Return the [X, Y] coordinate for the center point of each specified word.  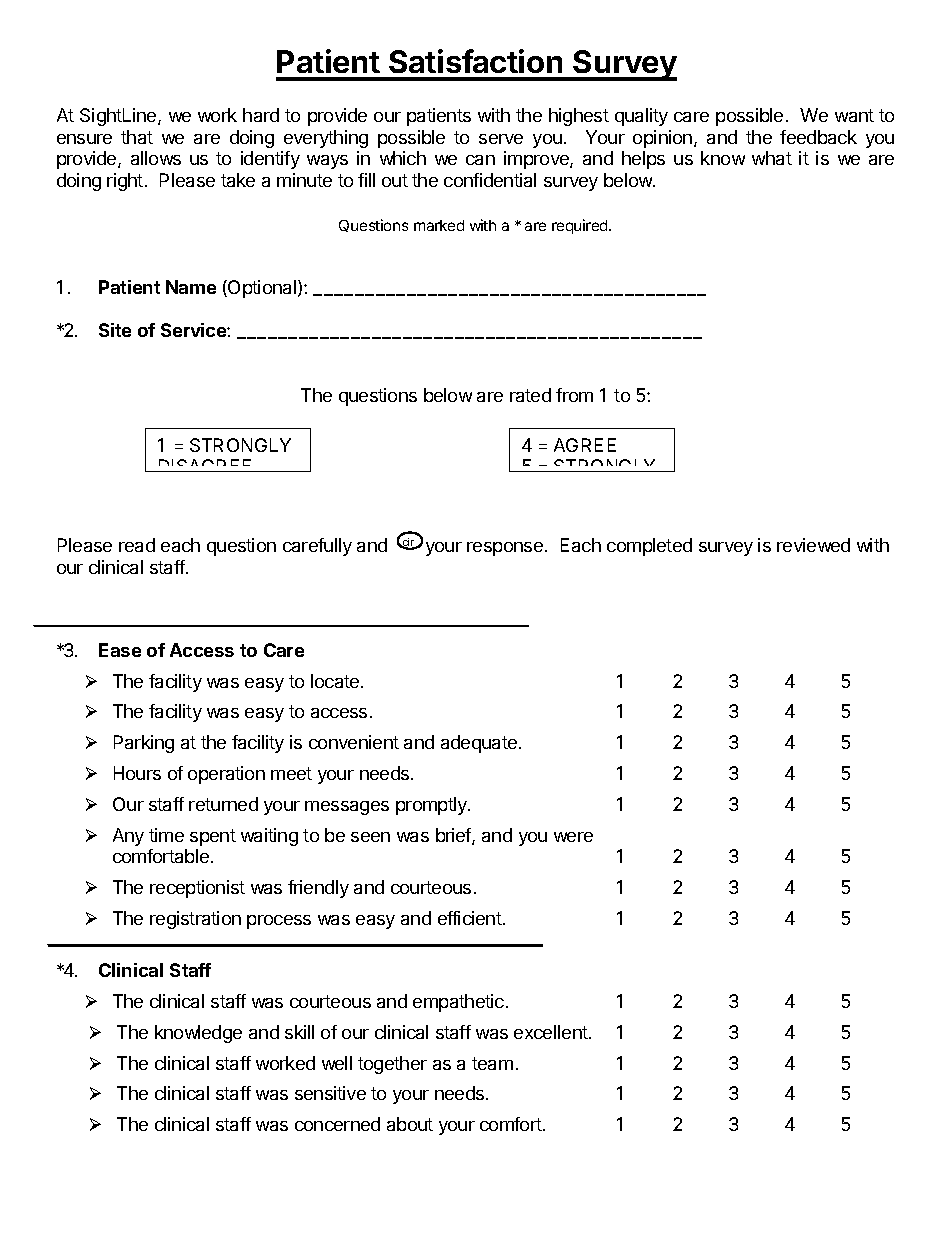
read [137, 545]
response [505, 549]
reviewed [813, 545]
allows [156, 158]
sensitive [330, 1093]
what [772, 158]
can [480, 160]
